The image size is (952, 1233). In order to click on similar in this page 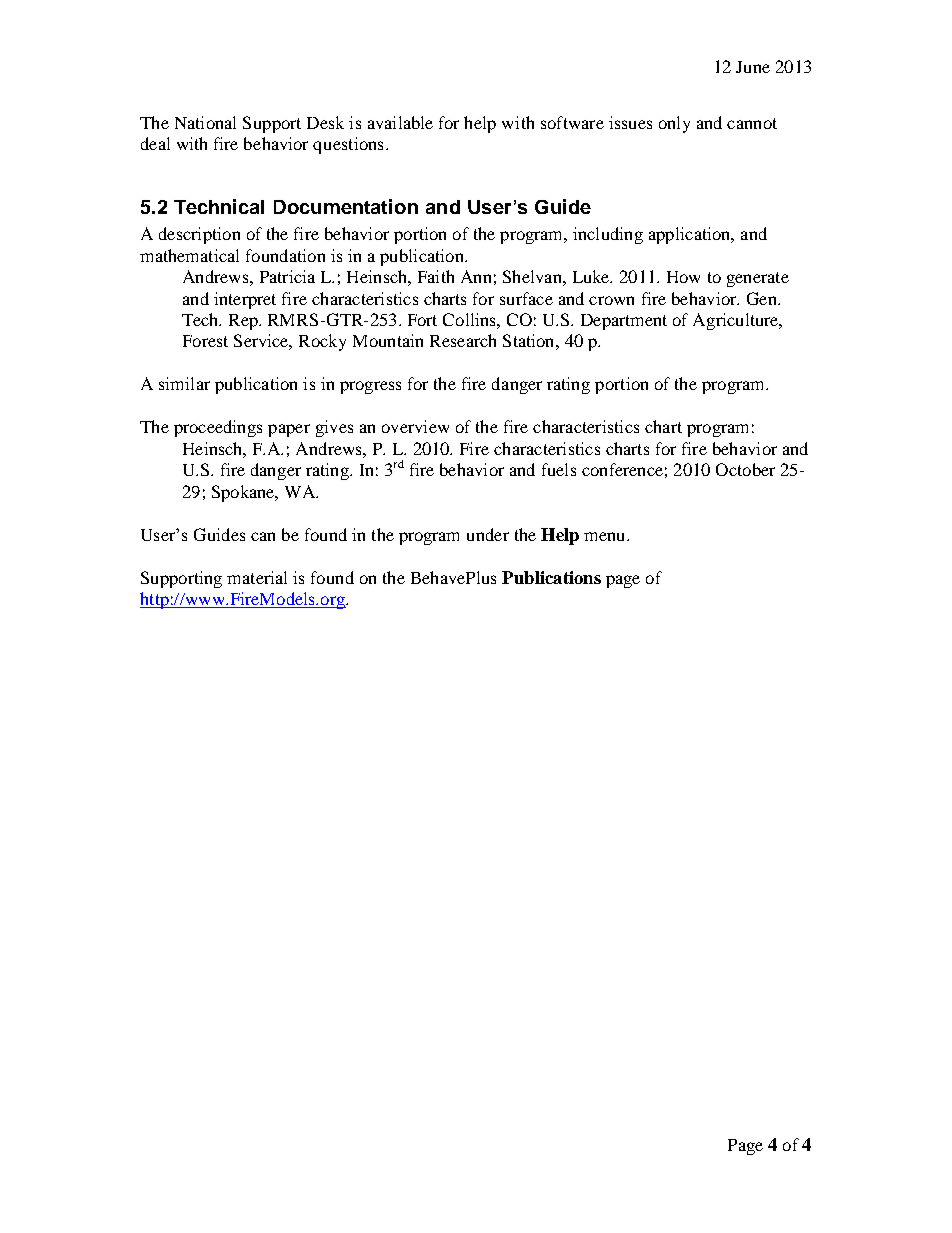, I will do `click(184, 383)`.
